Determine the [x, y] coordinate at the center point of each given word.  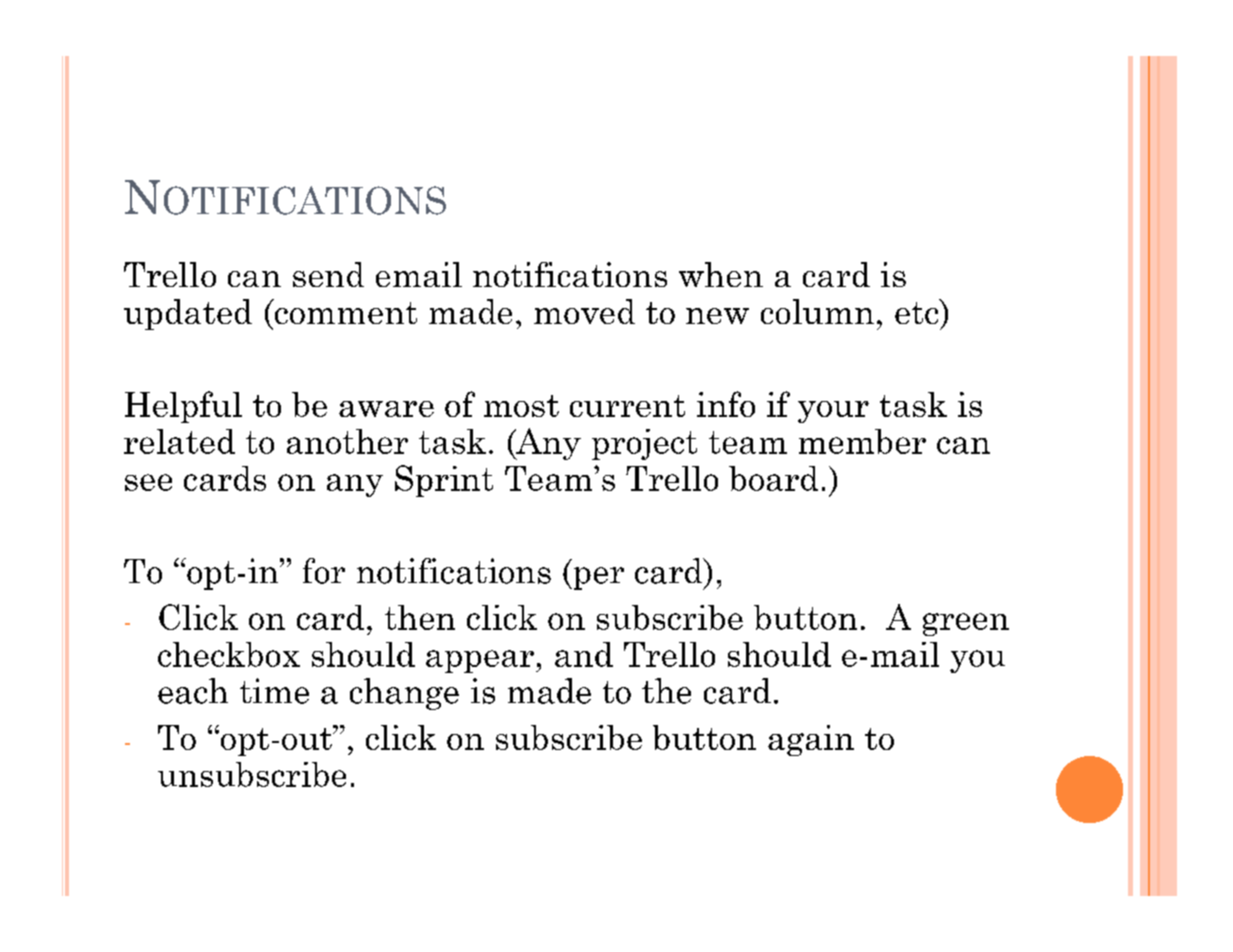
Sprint [444, 481]
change [404, 694]
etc [918, 311]
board [773, 478]
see [148, 482]
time [274, 691]
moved [584, 311]
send [328, 274]
